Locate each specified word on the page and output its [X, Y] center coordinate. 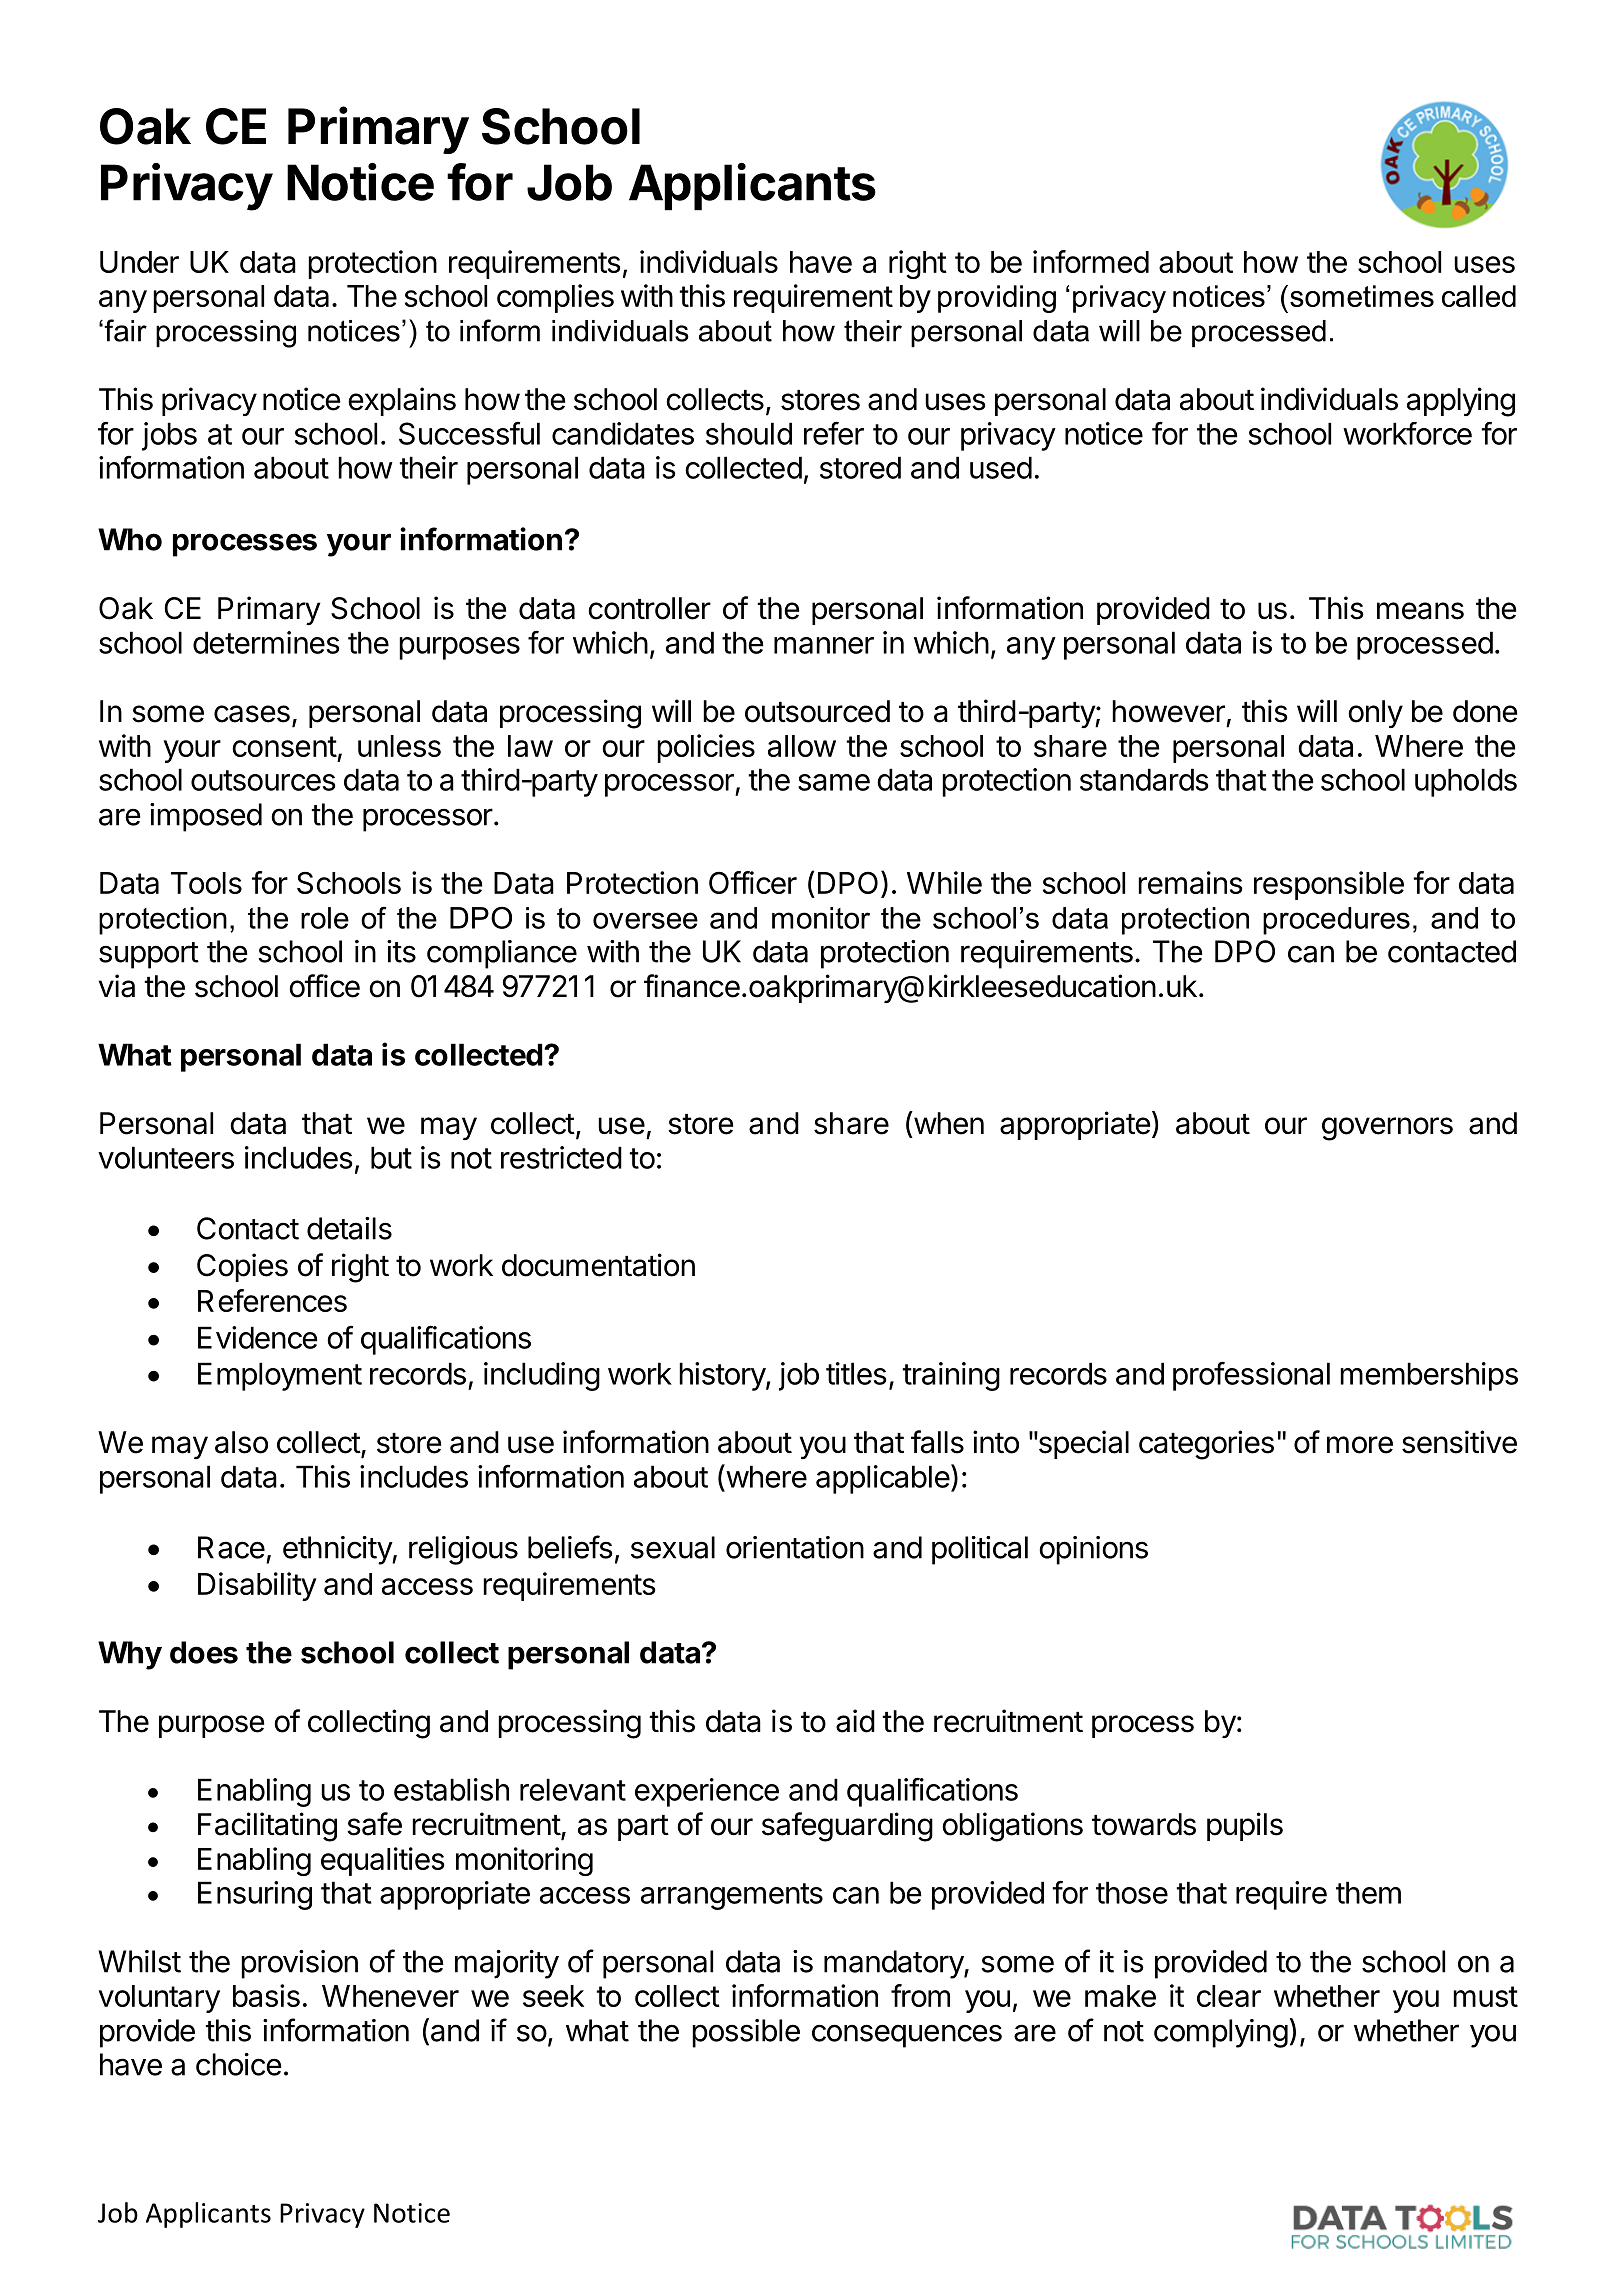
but [391, 1157]
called [1479, 296]
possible [746, 2033]
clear [1229, 1996]
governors [1387, 1129]
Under [139, 262]
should [749, 433]
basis [266, 1995]
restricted [561, 1157]
